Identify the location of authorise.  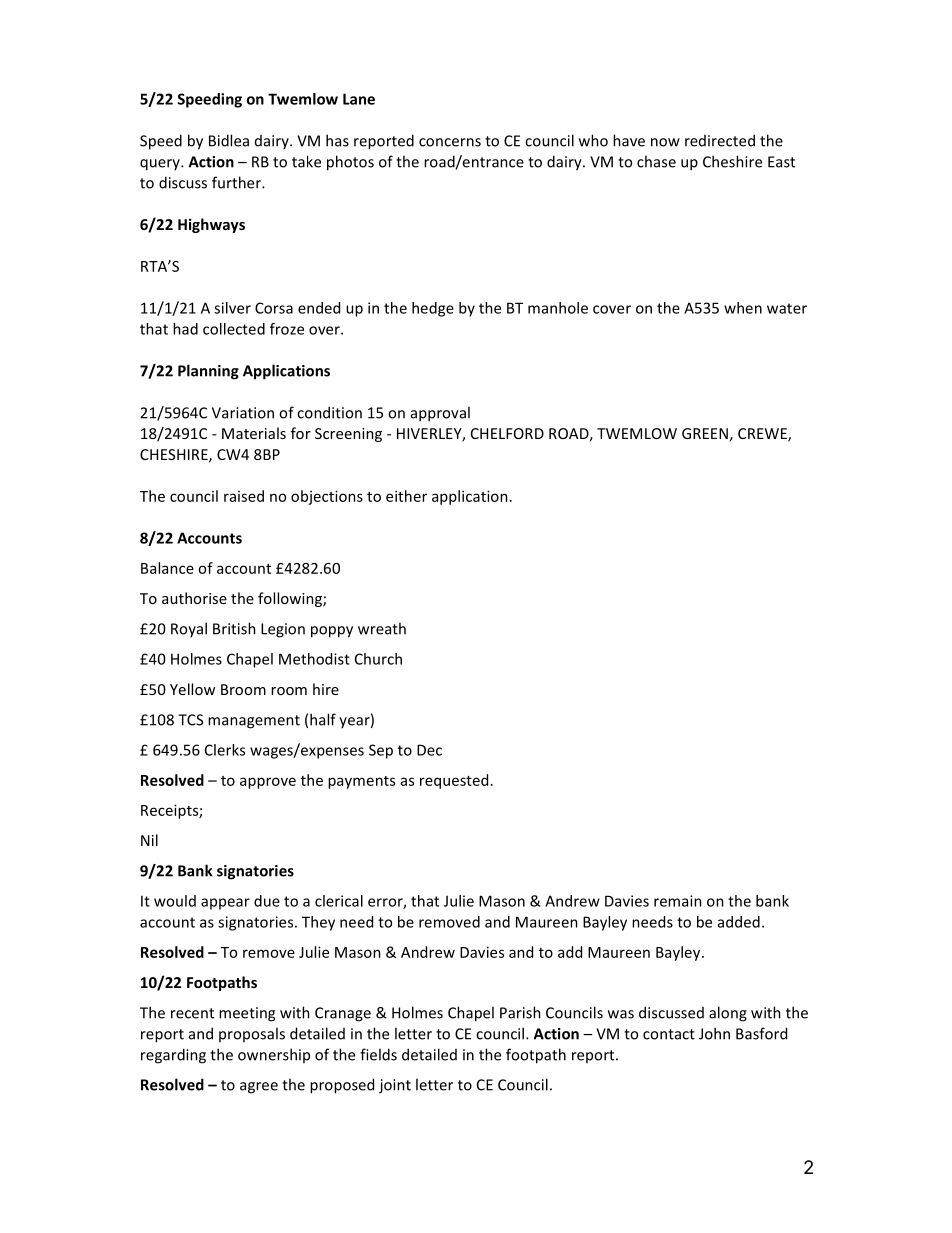
(194, 598).
